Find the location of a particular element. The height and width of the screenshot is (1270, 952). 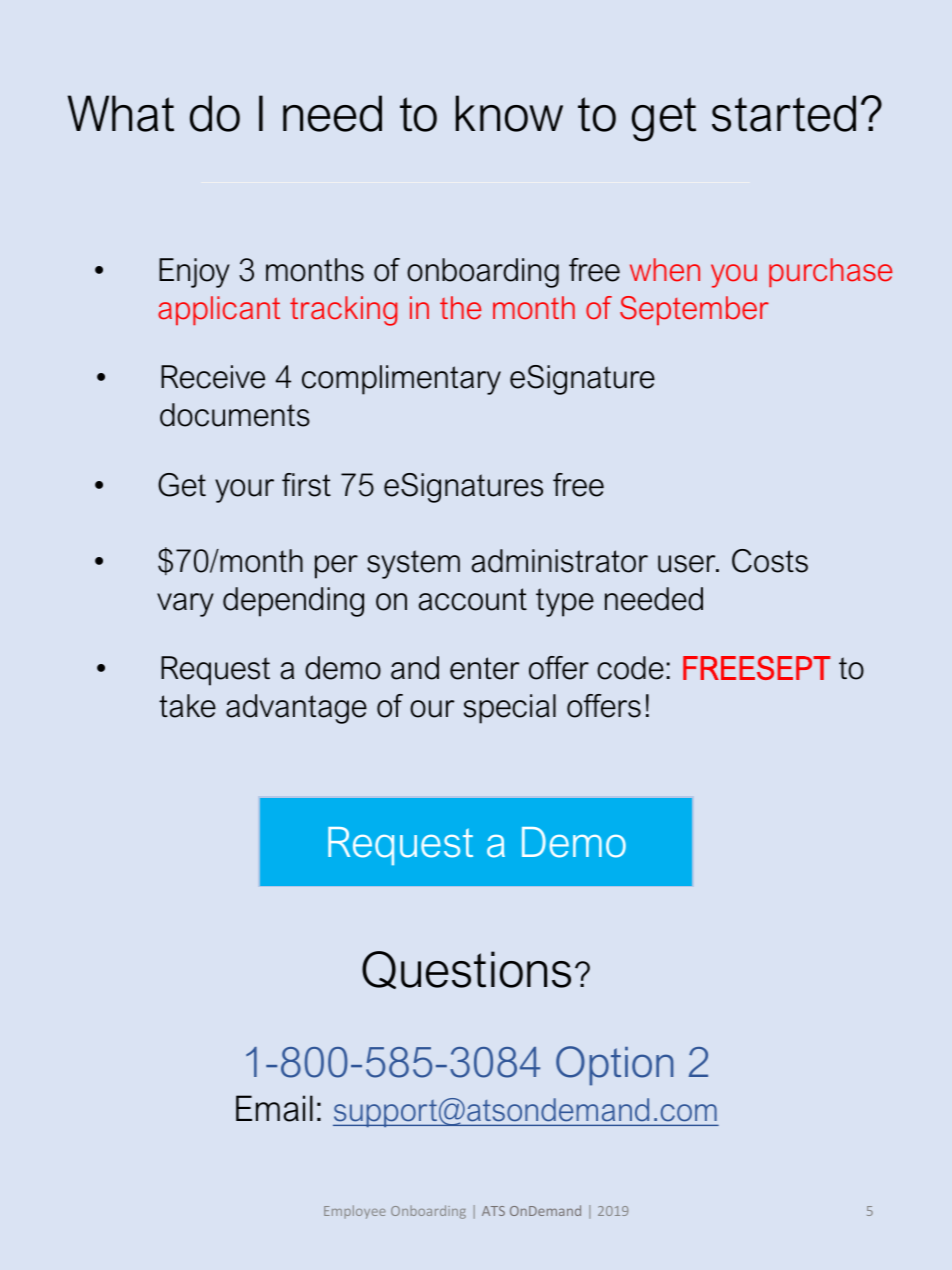

What is located at coordinates (121, 113).
